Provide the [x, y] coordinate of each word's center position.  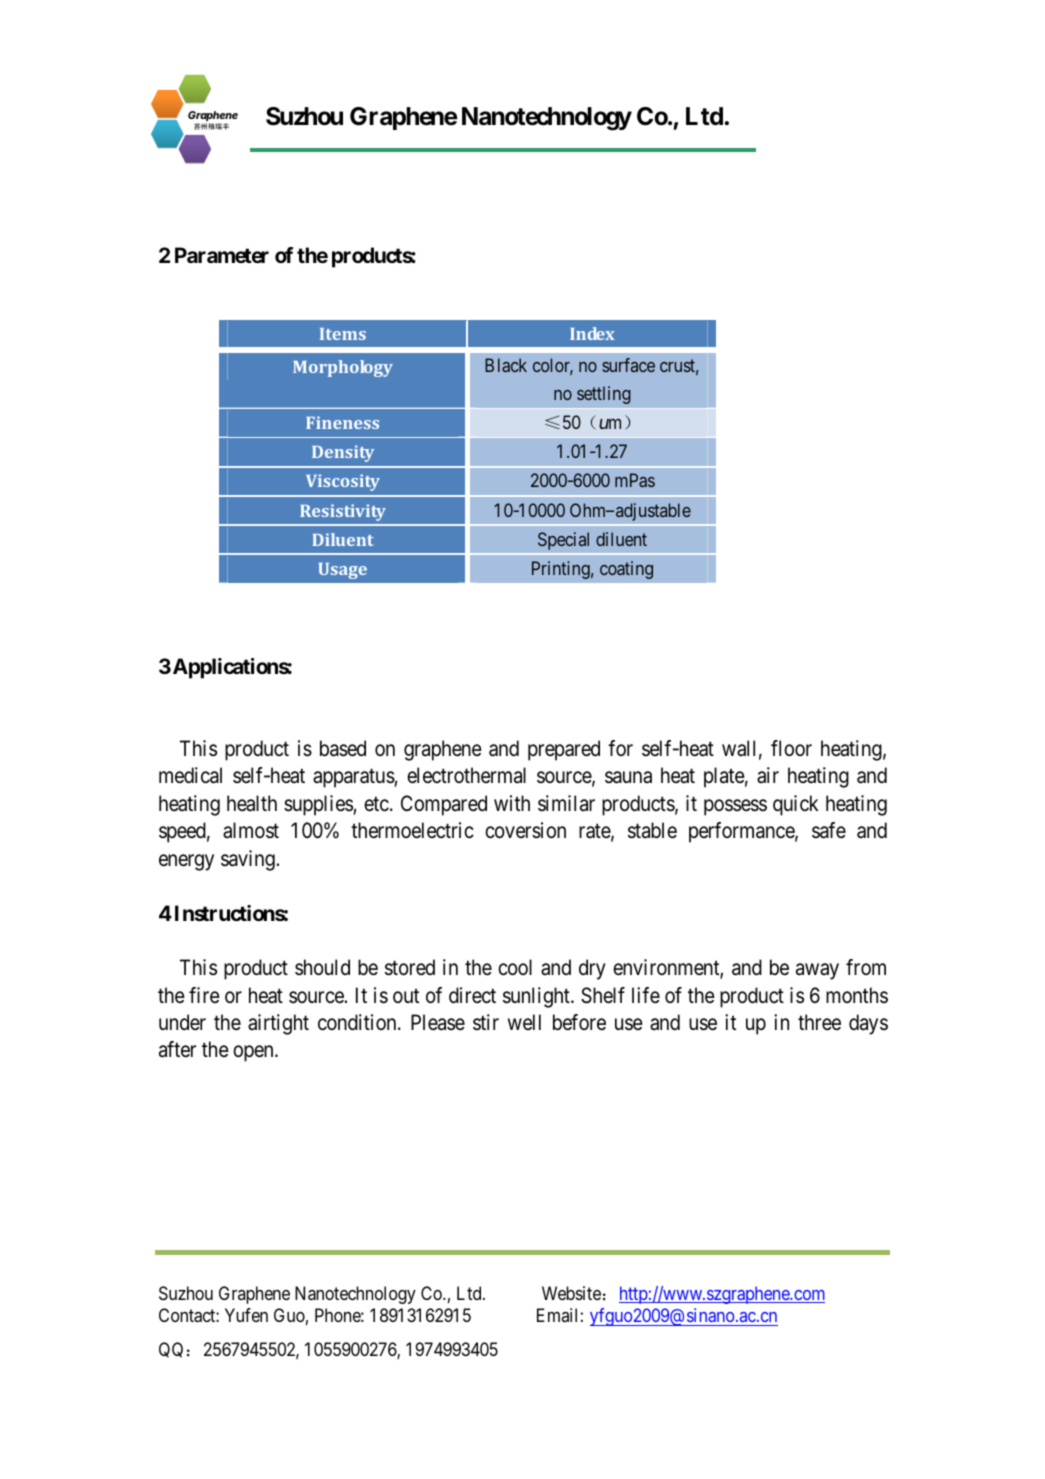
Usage [343, 571]
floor [791, 748]
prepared [564, 750]
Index [592, 333]
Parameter [222, 255]
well [524, 1022]
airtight [278, 1024]
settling [604, 395]
